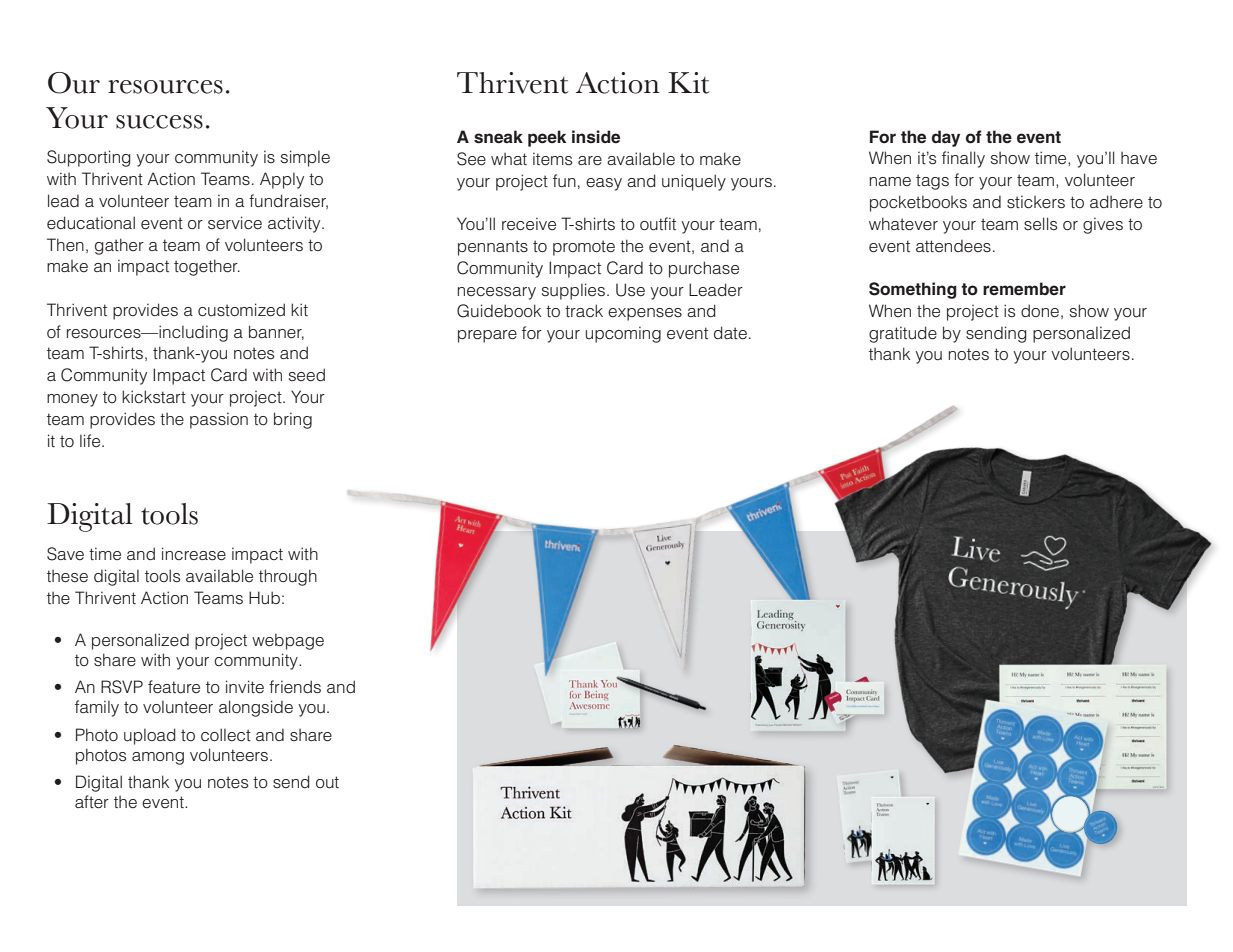 This screenshot has width=1233, height=952. What do you see at coordinates (91, 440) in the screenshot?
I see `life` at bounding box center [91, 440].
